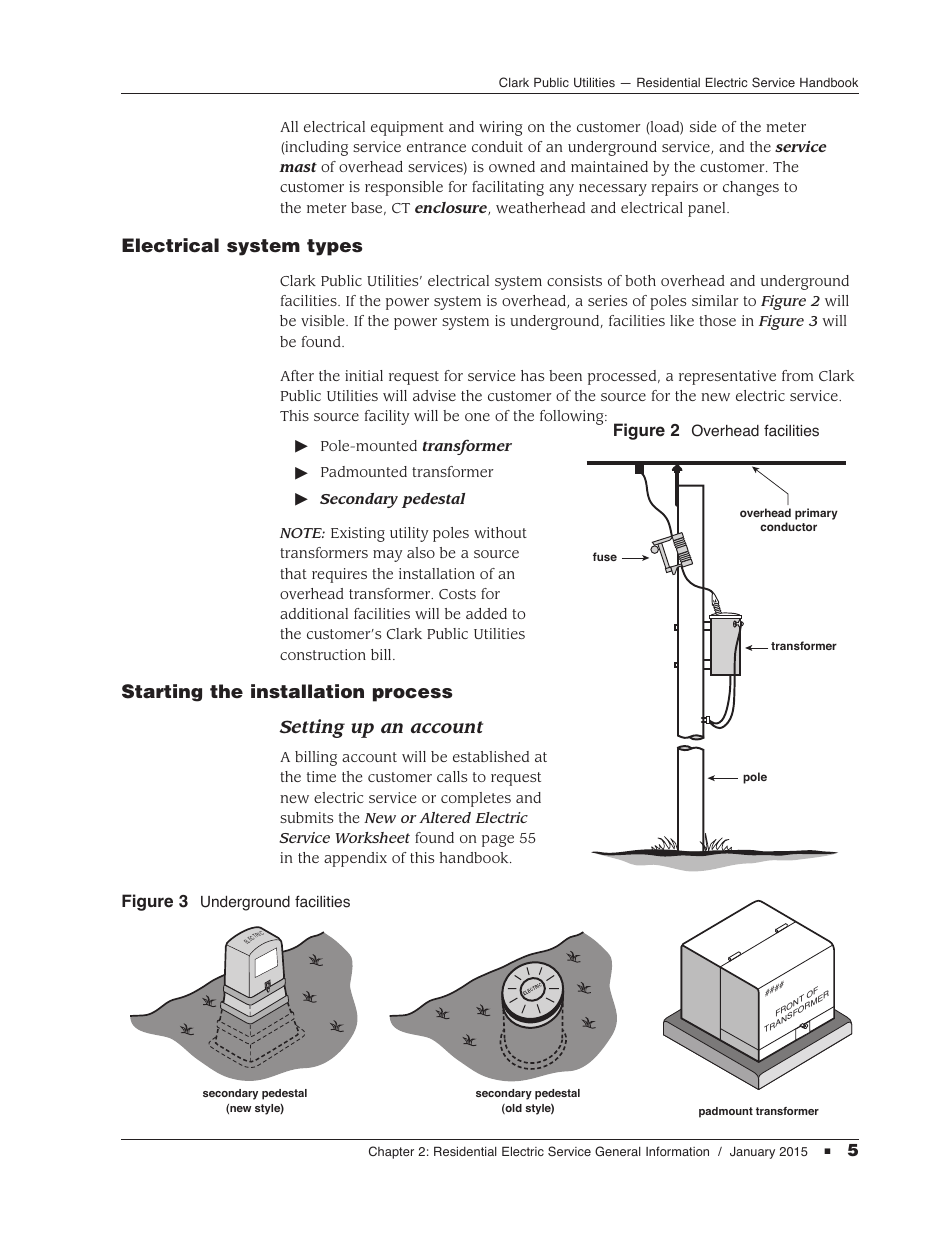 This document has height=1233, width=952. Describe the element at coordinates (486, 613) in the document. I see `added` at that location.
